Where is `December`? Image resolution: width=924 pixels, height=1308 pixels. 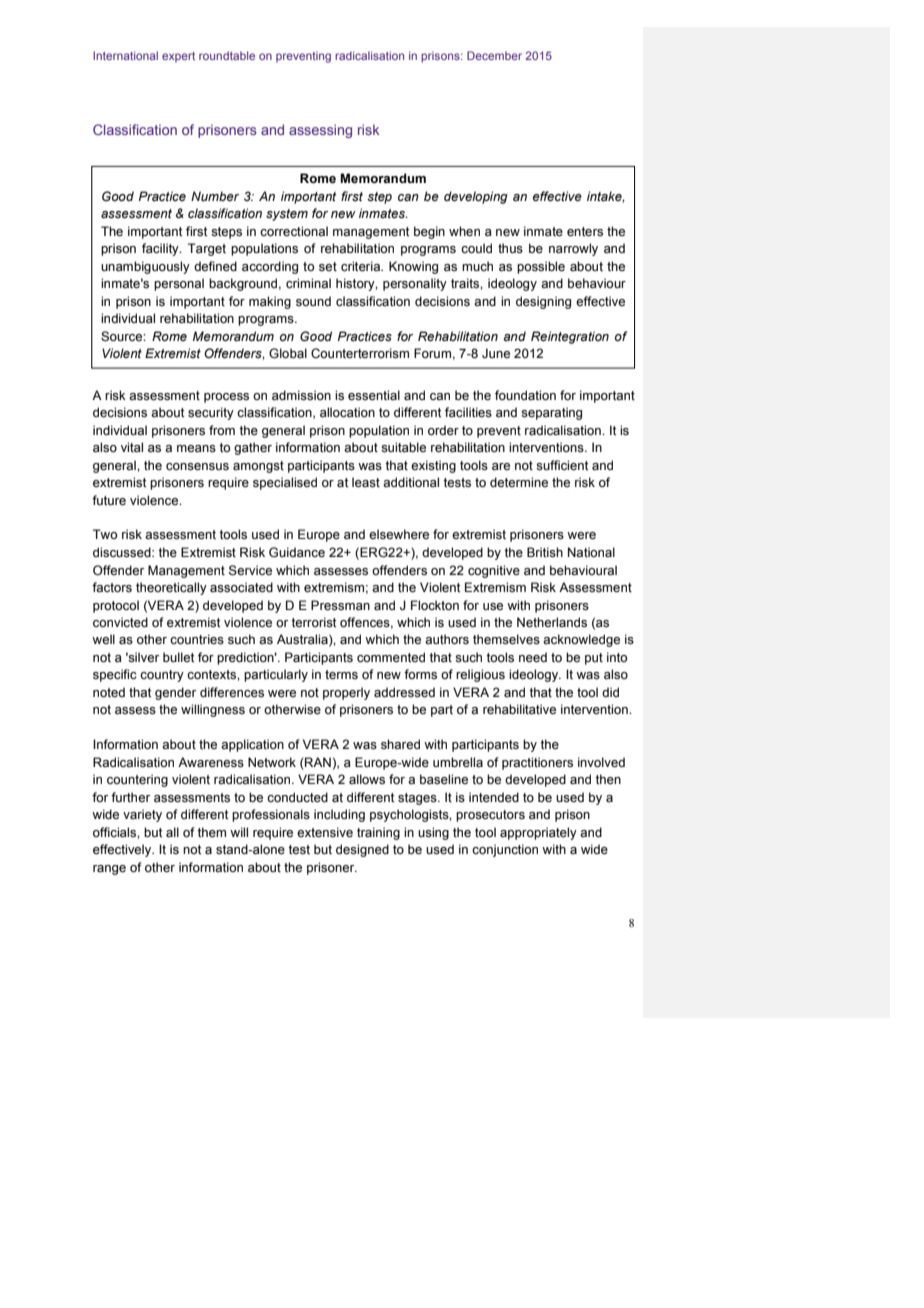 December is located at coordinates (494, 55).
